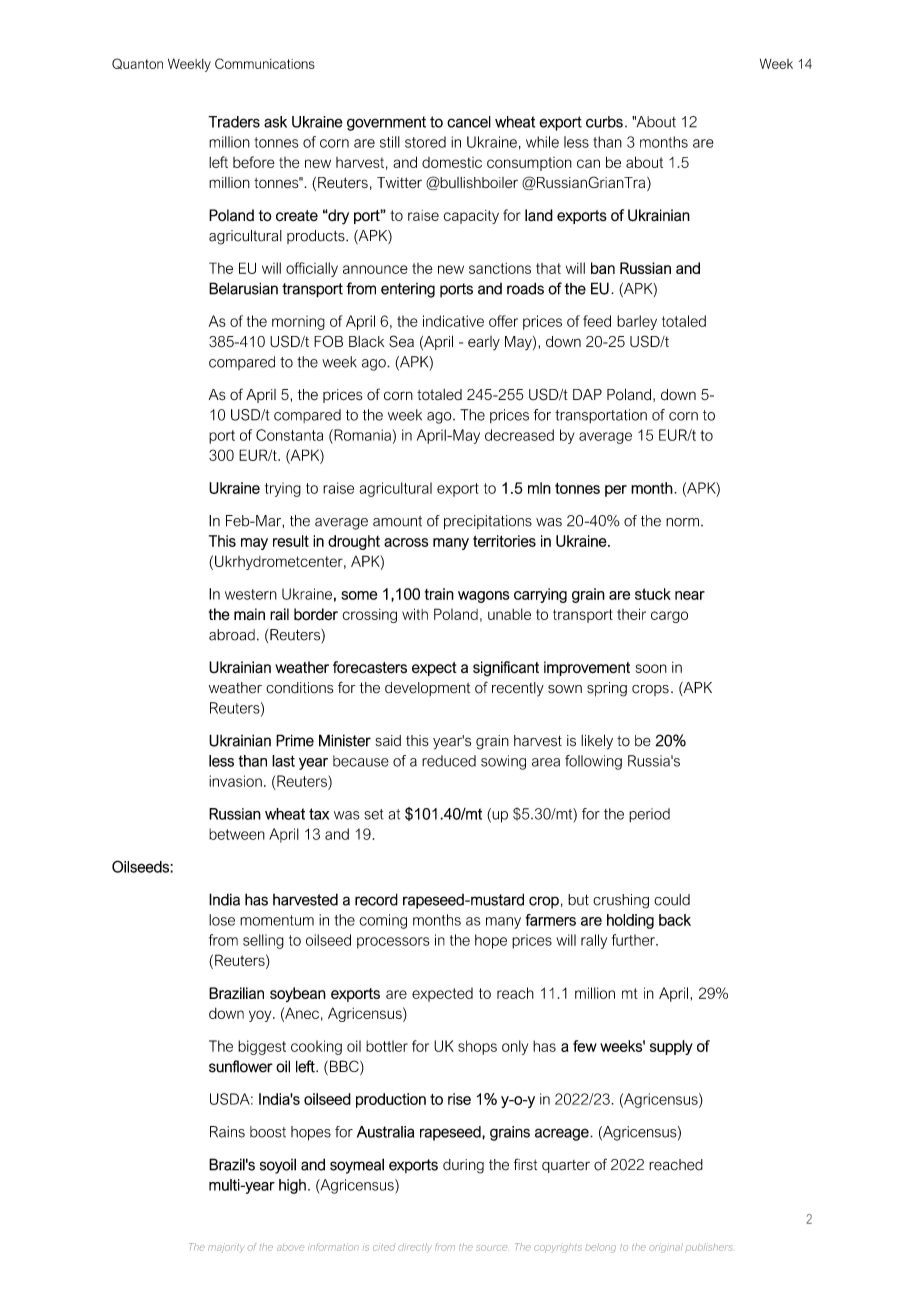 The width and height of the screenshot is (924, 1308). I want to click on cancel, so click(469, 122).
